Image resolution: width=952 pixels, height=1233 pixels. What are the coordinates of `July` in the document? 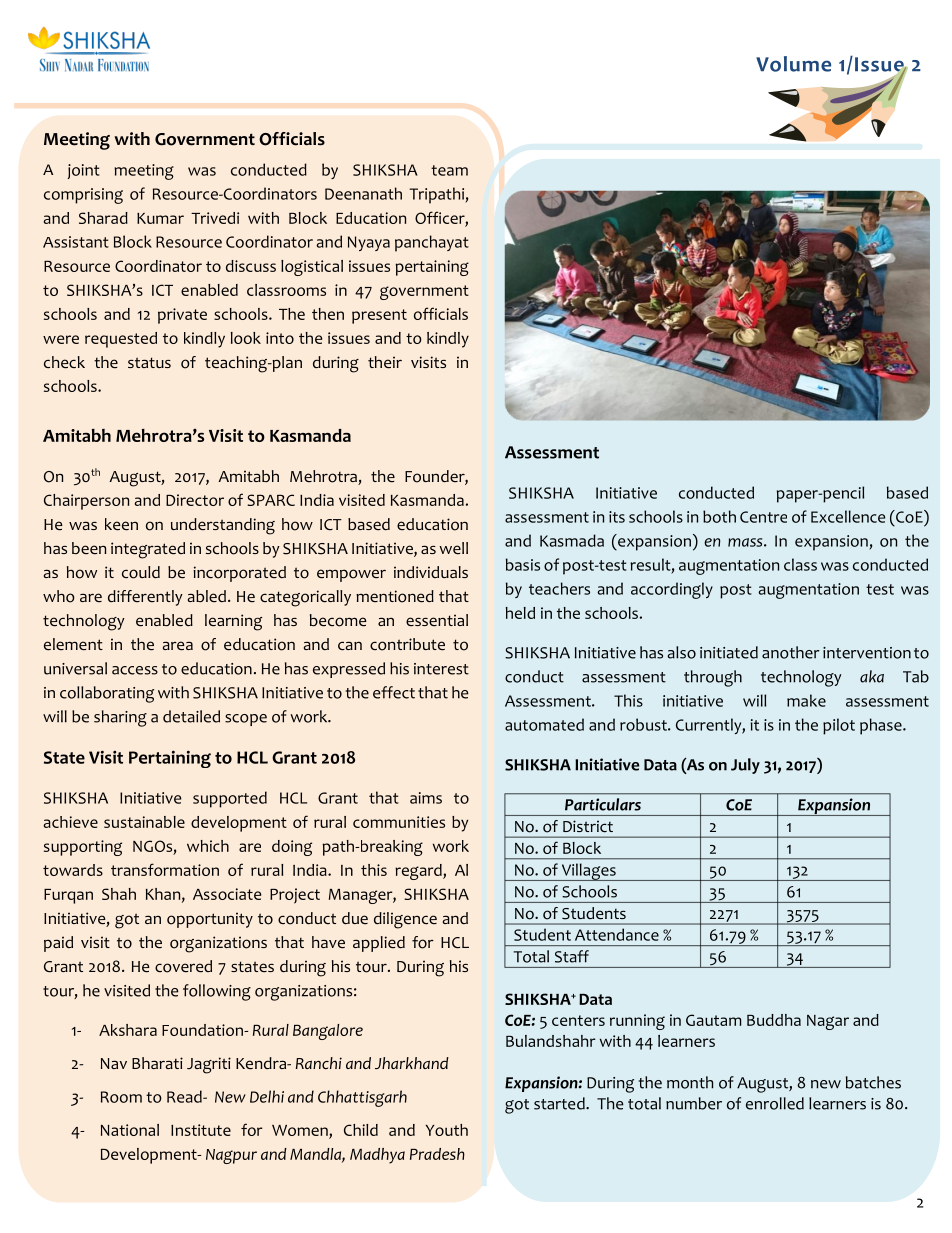 It's located at (745, 766).
